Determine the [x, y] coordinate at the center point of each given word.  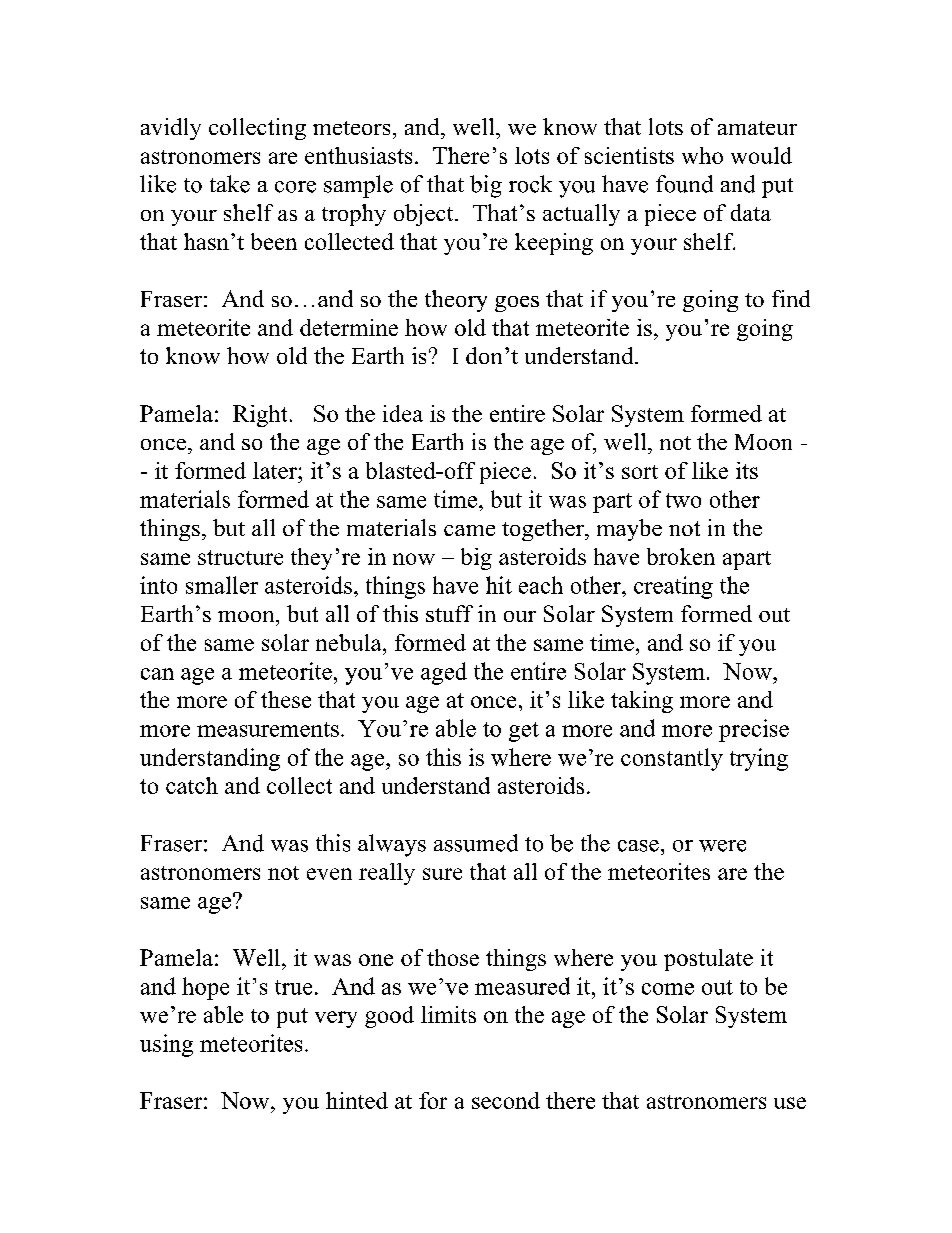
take [230, 184]
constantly [672, 759]
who [702, 155]
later [276, 470]
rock [530, 184]
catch [192, 785]
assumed [476, 843]
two [683, 500]
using [166, 1045]
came [469, 530]
